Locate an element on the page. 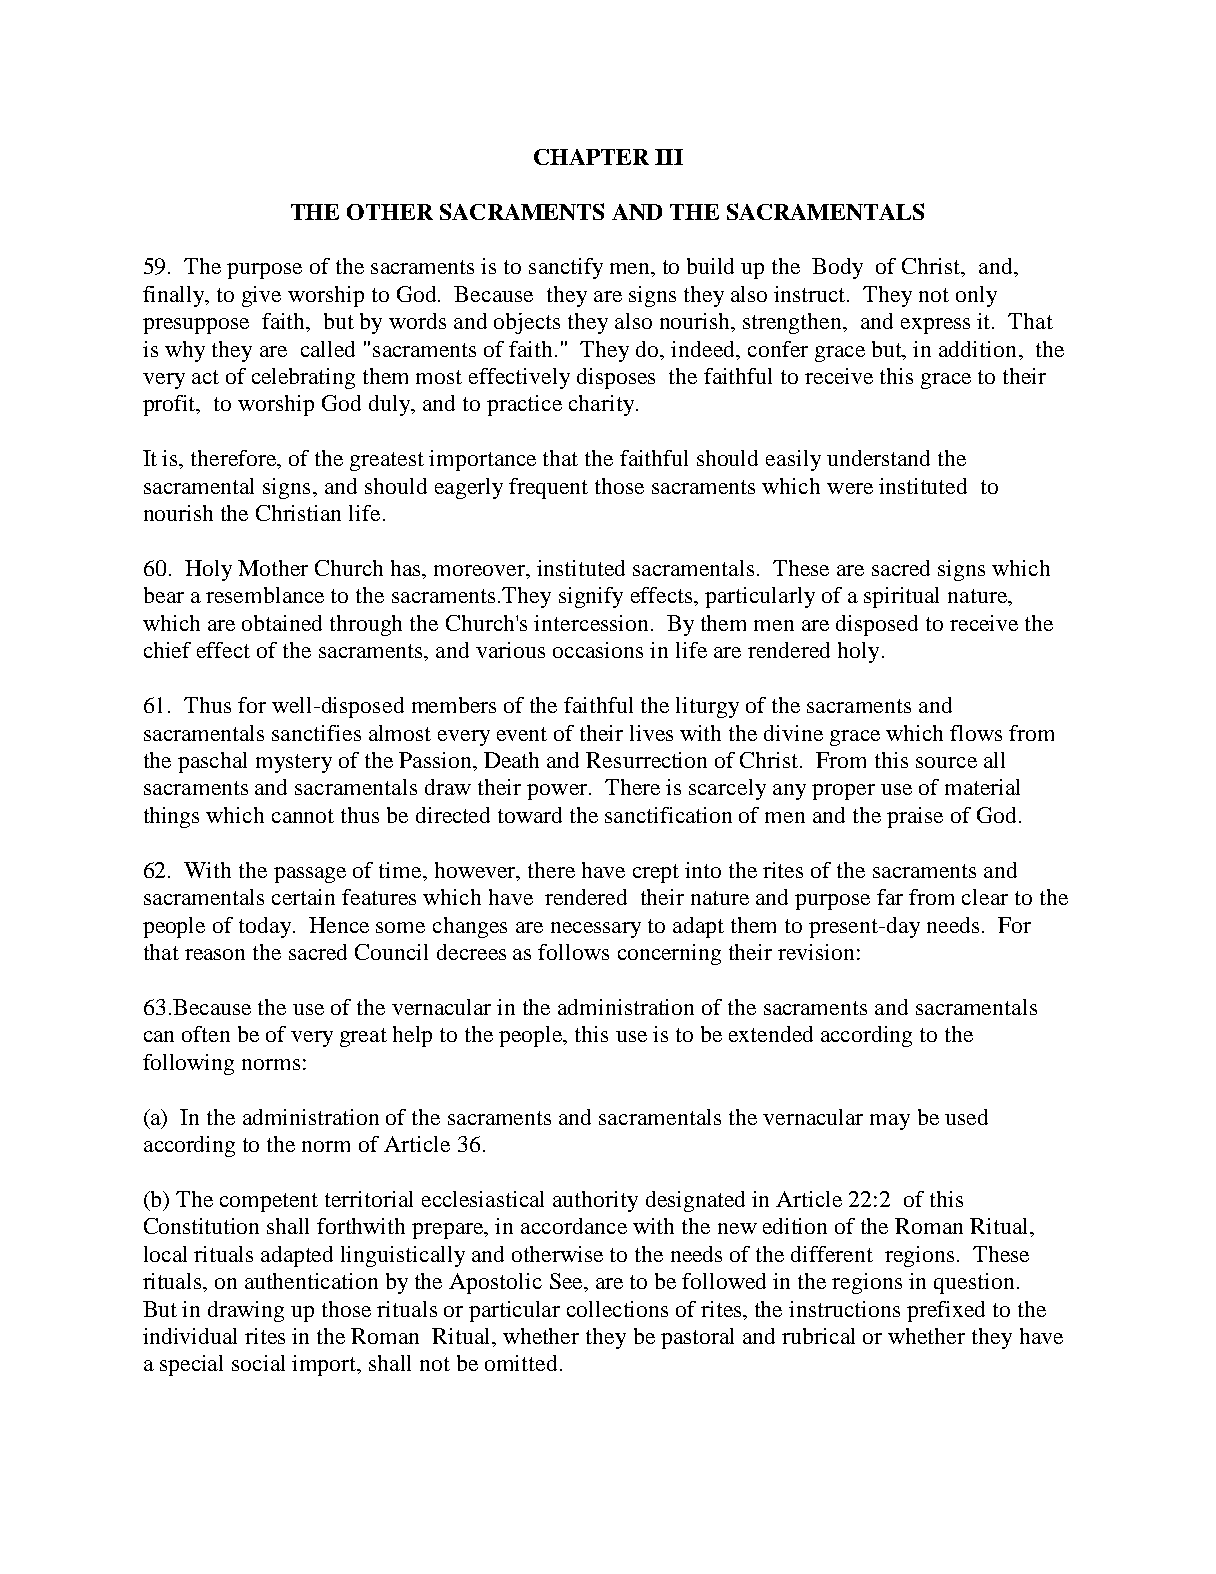 The height and width of the image is (1574, 1216). mystery is located at coordinates (294, 763).
